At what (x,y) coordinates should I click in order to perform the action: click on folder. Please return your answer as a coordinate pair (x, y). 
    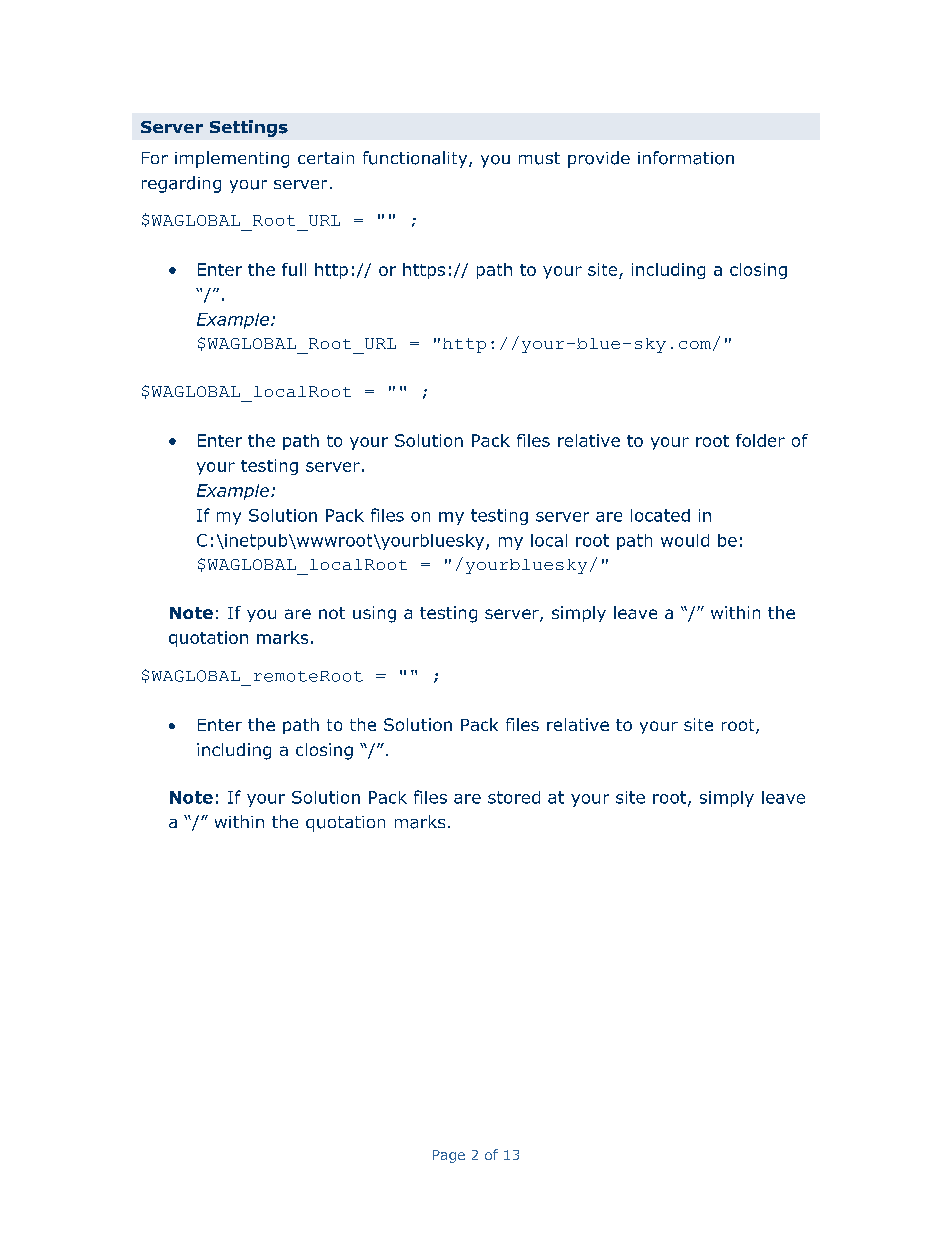
    Looking at the image, I should click on (760, 440).
